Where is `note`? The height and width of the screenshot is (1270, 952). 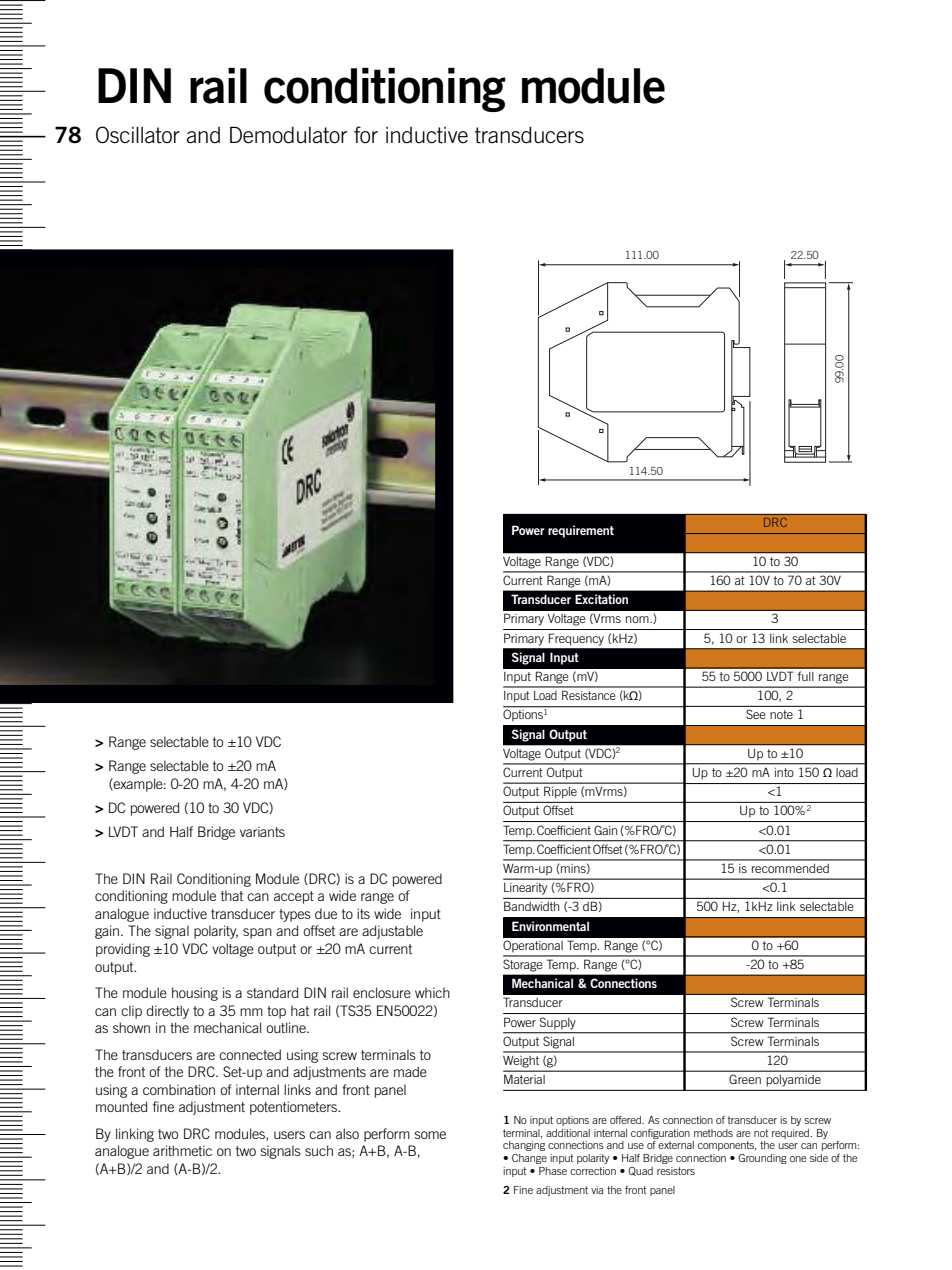
note is located at coordinates (781, 714).
